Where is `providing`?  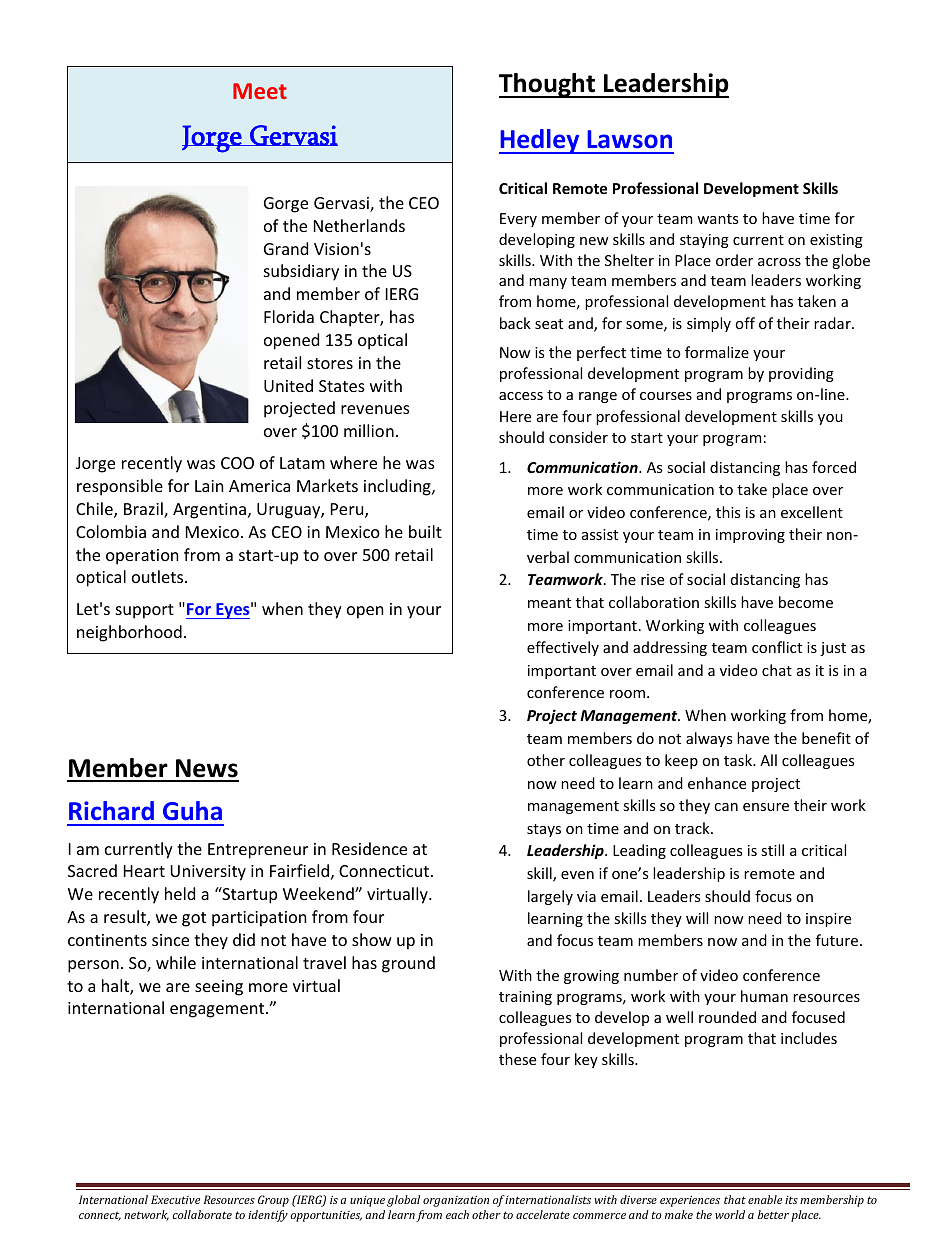 providing is located at coordinates (801, 374).
